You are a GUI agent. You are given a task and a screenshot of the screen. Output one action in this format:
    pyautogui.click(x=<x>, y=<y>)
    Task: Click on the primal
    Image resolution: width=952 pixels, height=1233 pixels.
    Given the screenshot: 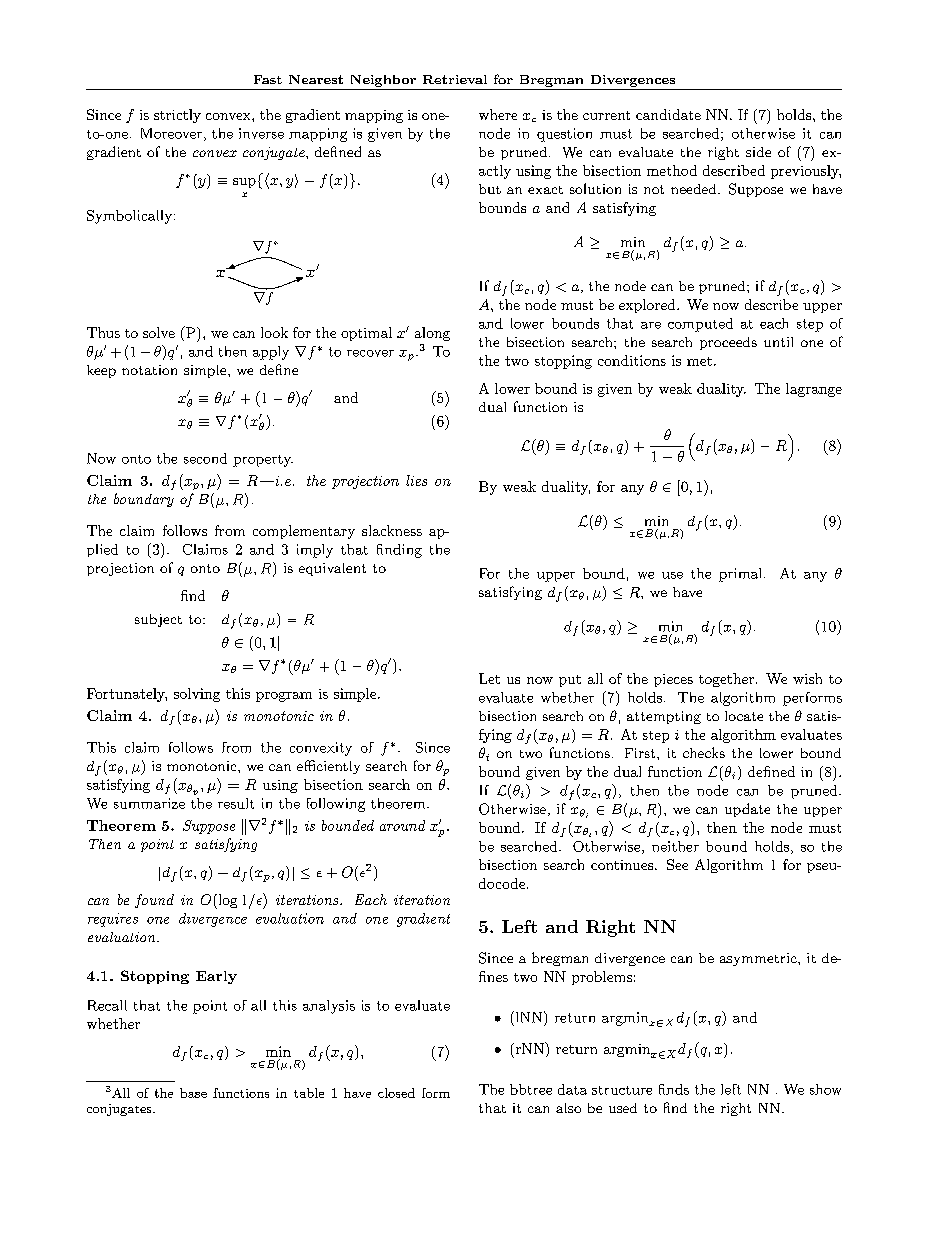 What is the action you would take?
    pyautogui.click(x=740, y=575)
